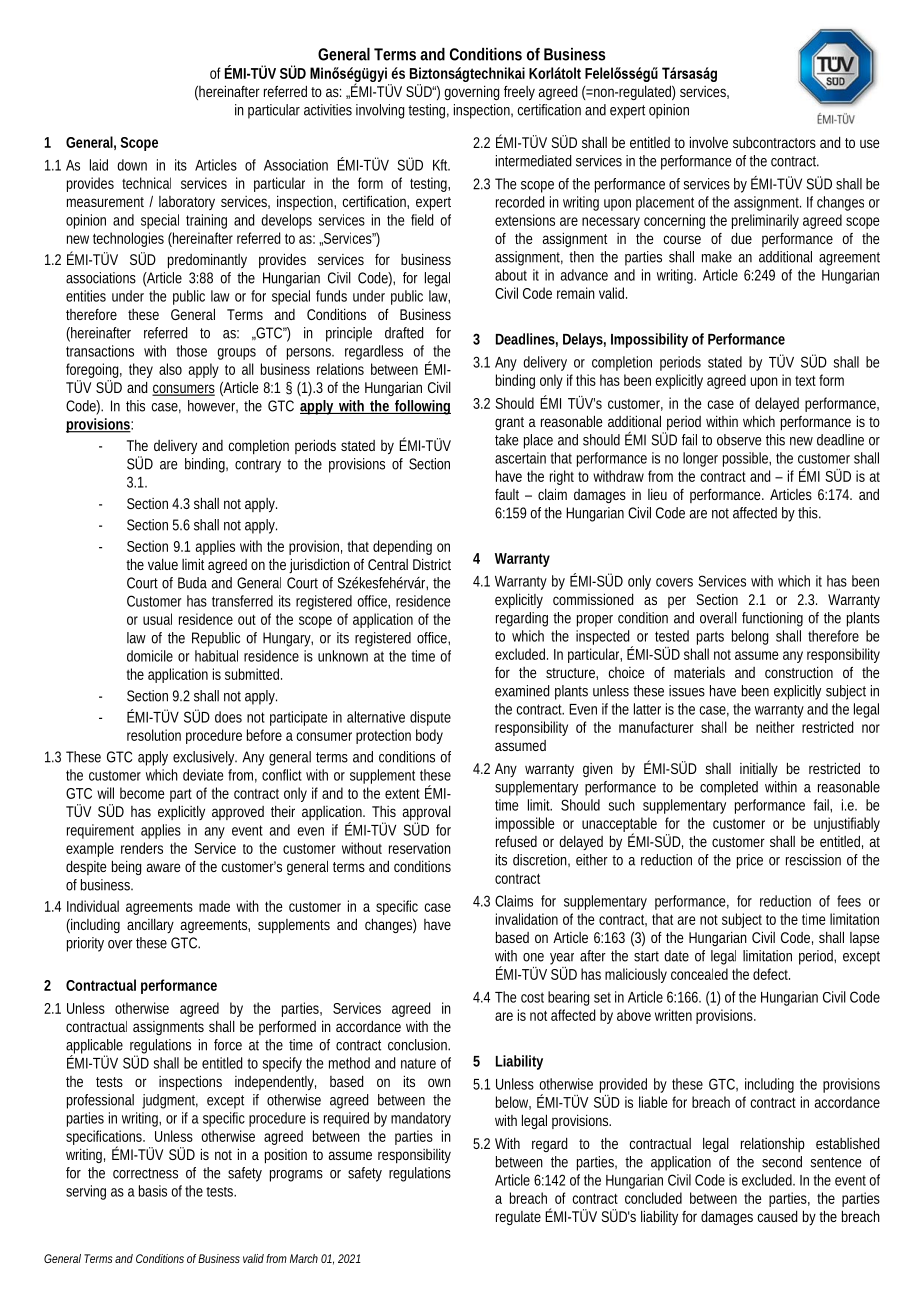  Describe the element at coordinates (709, 142) in the image. I see `involve` at that location.
